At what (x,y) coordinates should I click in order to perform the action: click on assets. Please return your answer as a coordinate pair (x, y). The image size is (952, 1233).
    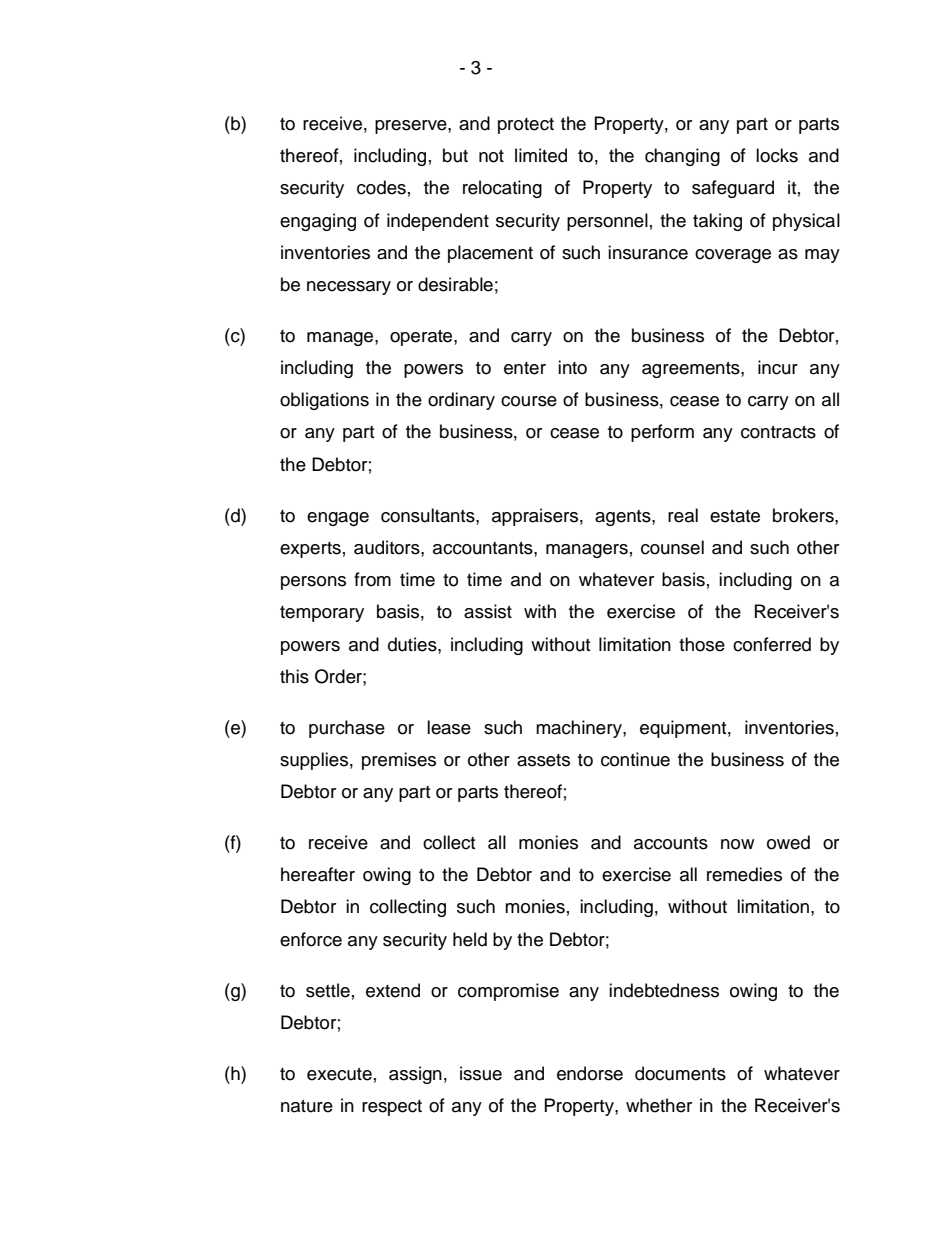
    Looking at the image, I should click on (543, 760).
